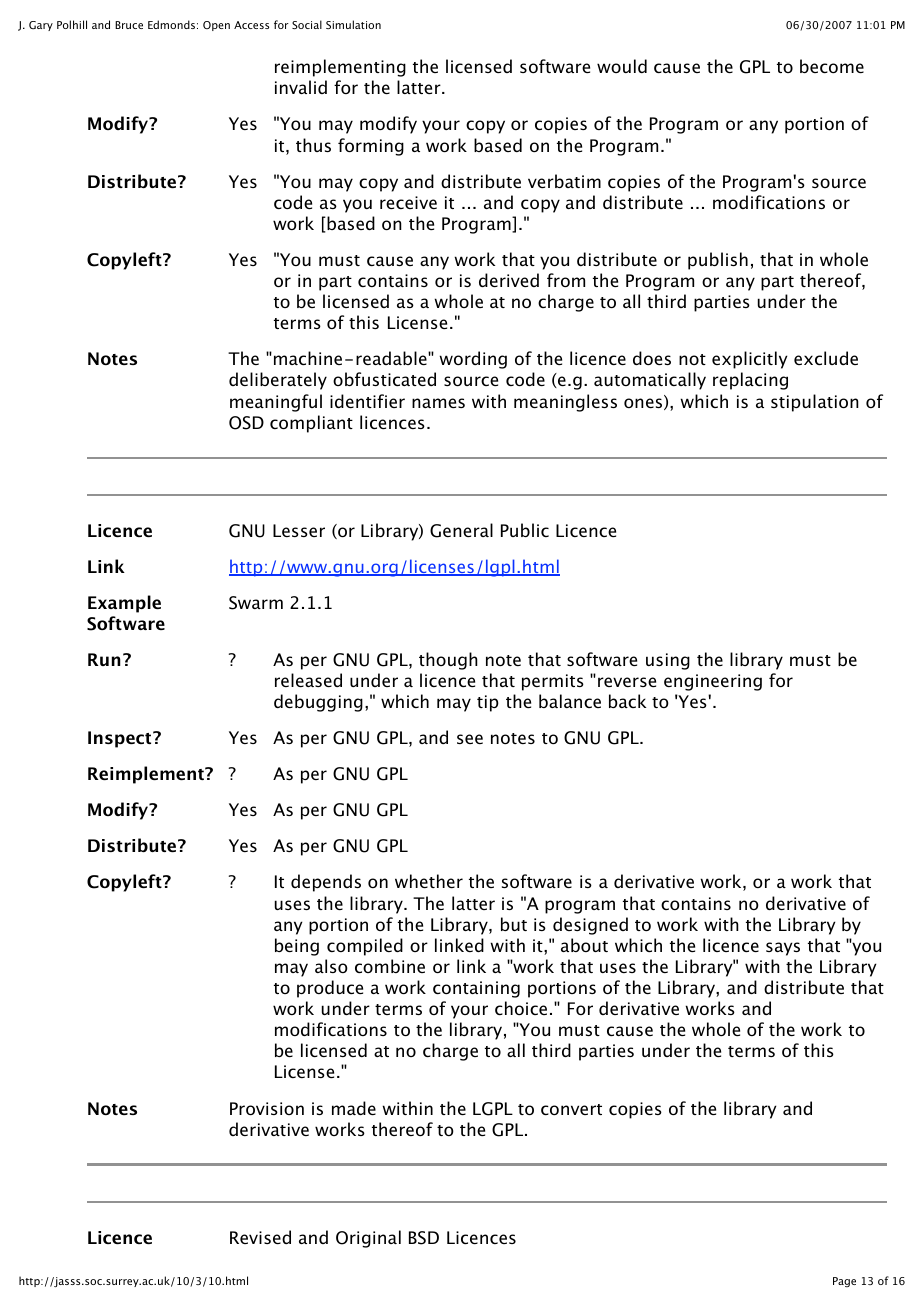  Describe the element at coordinates (438, 403) in the page. I see `names` at that location.
